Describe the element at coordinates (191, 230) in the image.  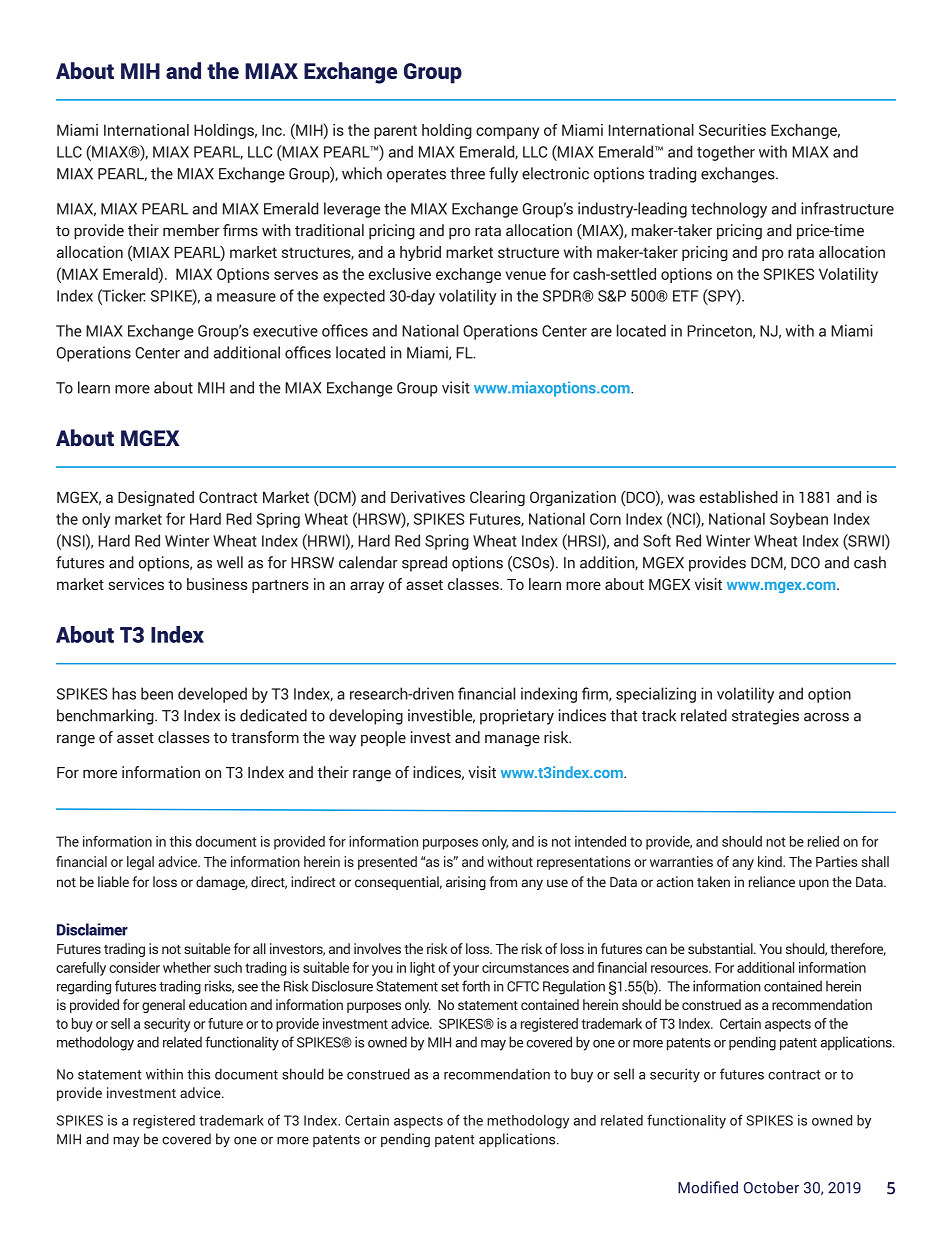
I see `member` at that location.
